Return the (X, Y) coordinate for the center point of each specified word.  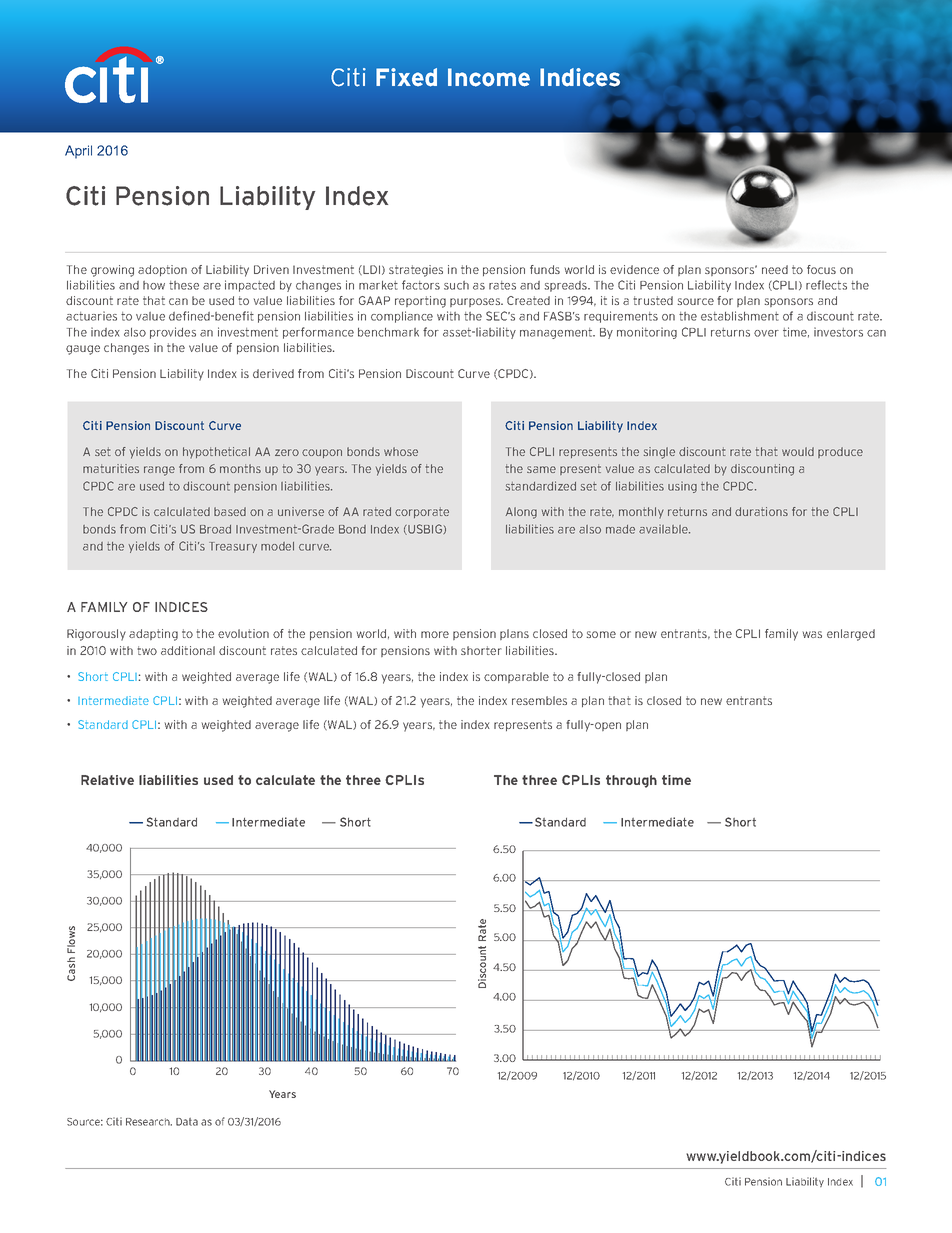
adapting (153, 635)
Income (489, 77)
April (78, 152)
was (812, 634)
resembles (539, 700)
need (775, 269)
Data (187, 1122)
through (631, 781)
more (435, 634)
